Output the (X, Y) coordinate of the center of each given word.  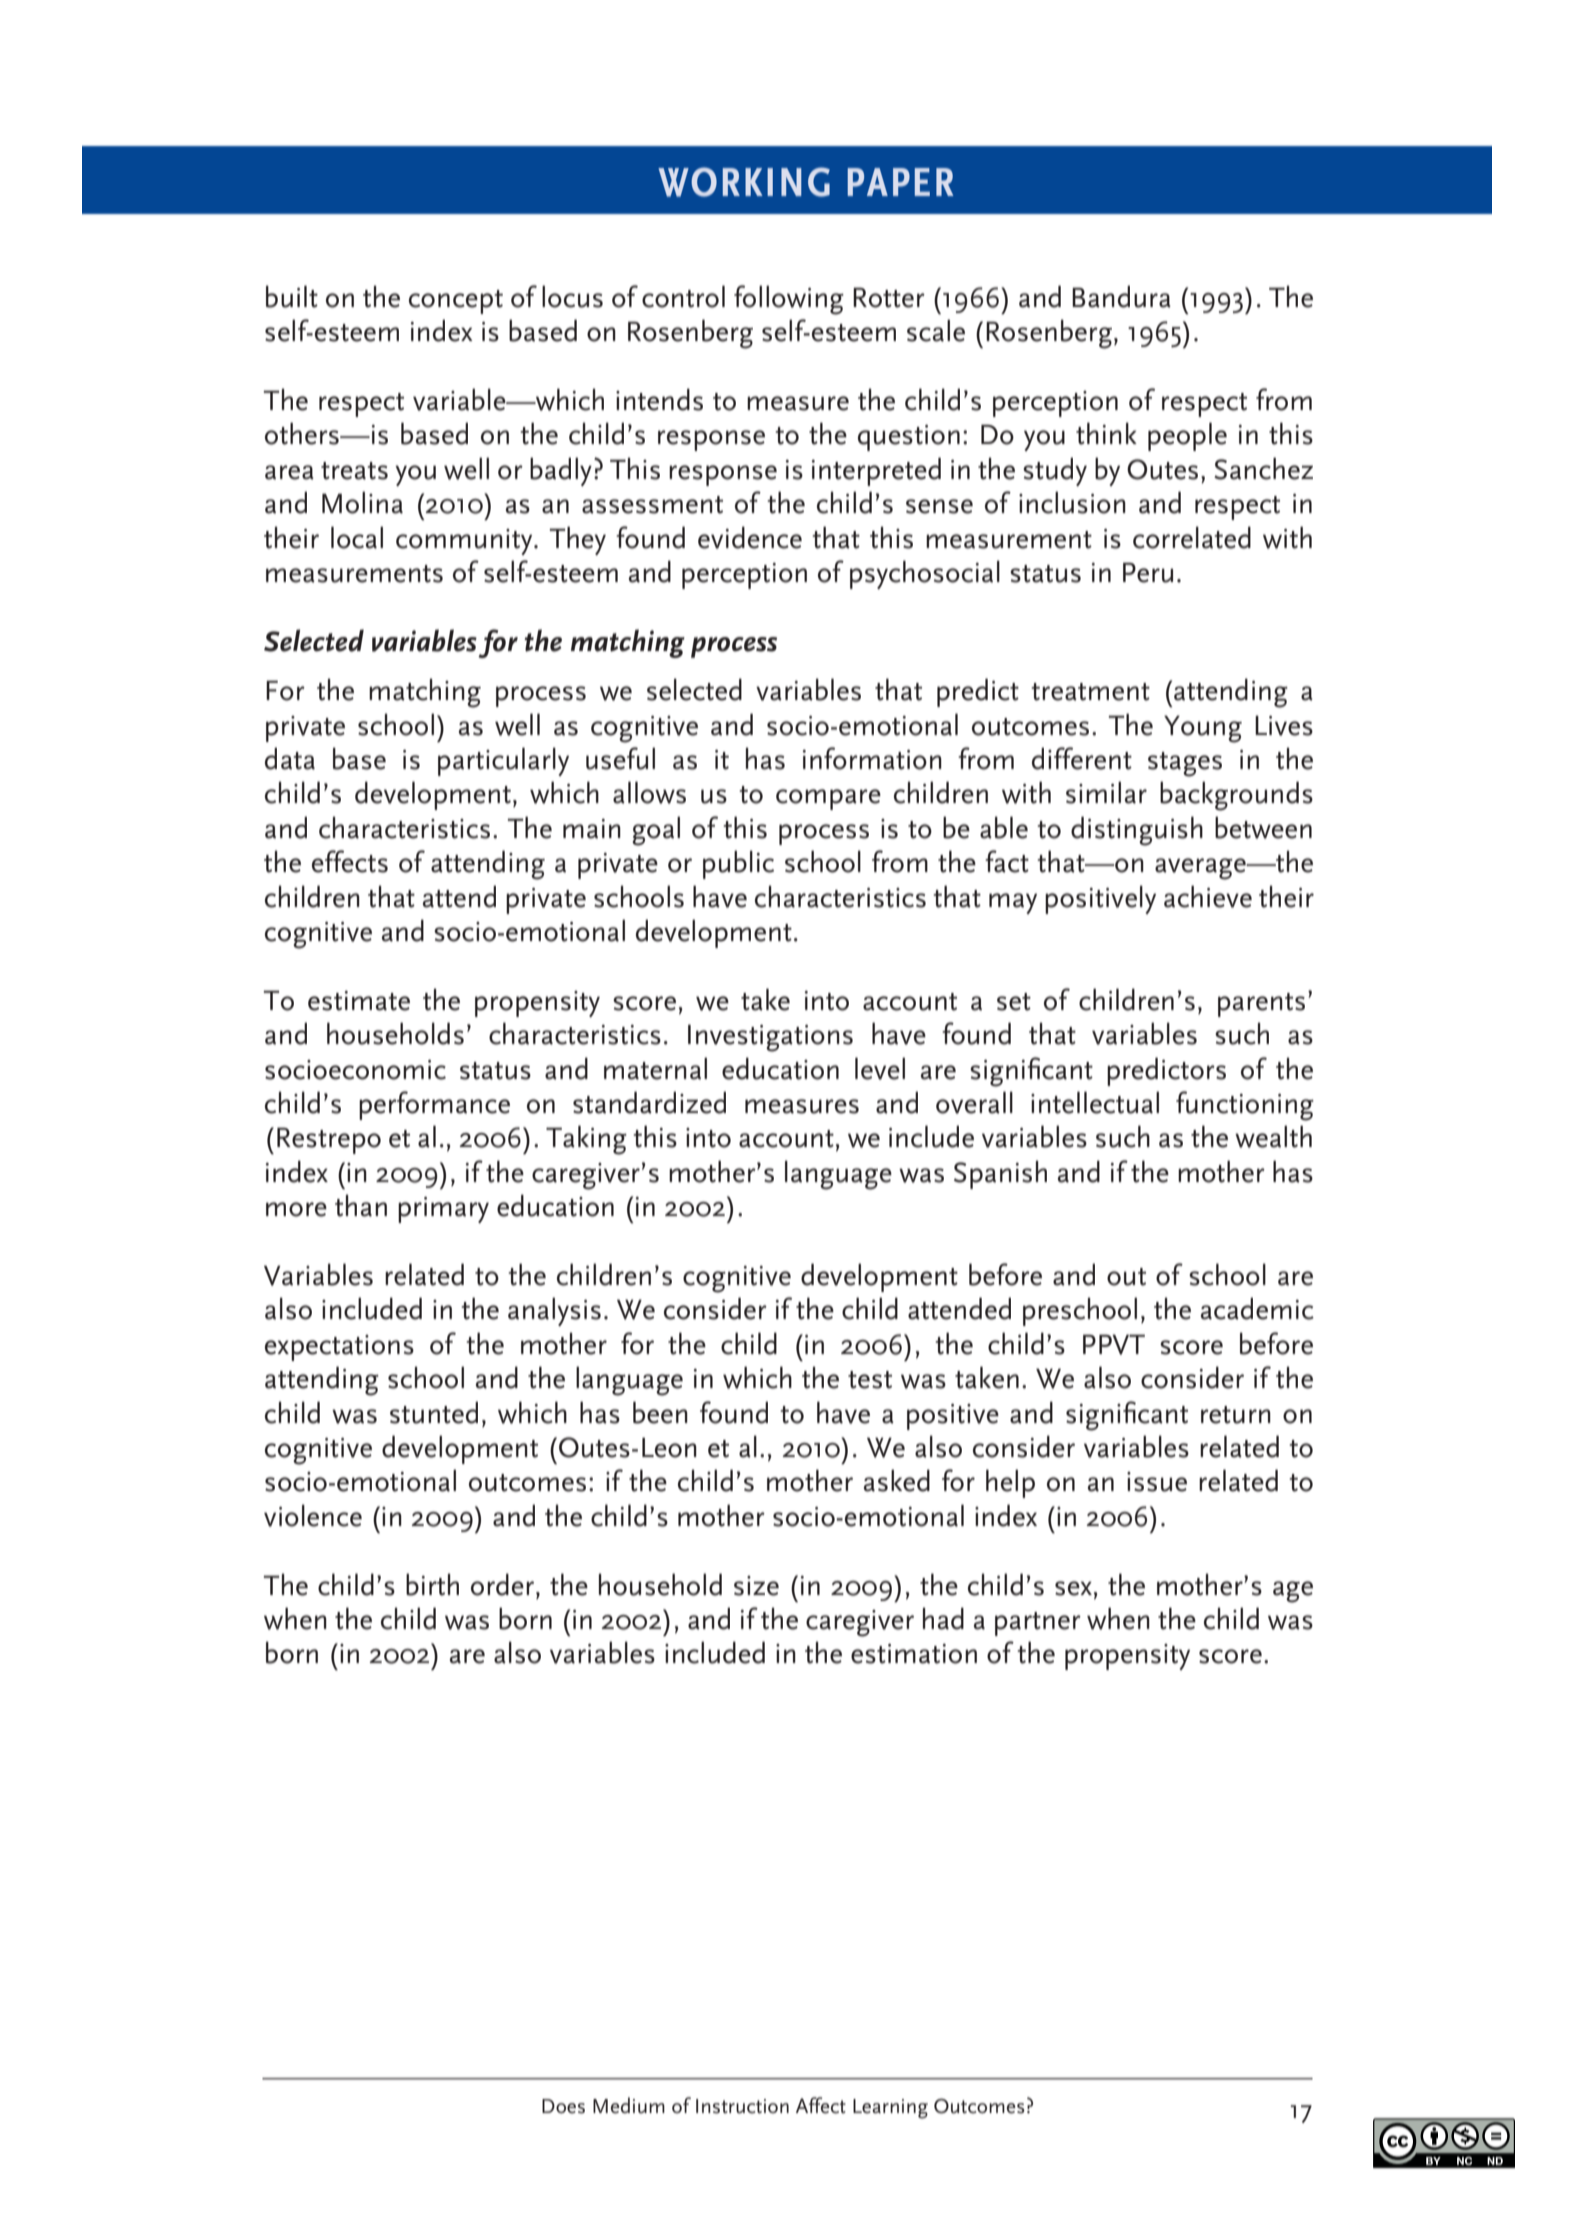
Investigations (770, 1038)
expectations (339, 1348)
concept (456, 302)
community (465, 542)
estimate (359, 1001)
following (789, 300)
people (1187, 436)
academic (1257, 1308)
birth (432, 1584)
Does (563, 2106)
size (756, 1586)
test (870, 1380)
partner (1038, 1624)
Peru (1148, 572)
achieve (1208, 896)
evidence (750, 537)
